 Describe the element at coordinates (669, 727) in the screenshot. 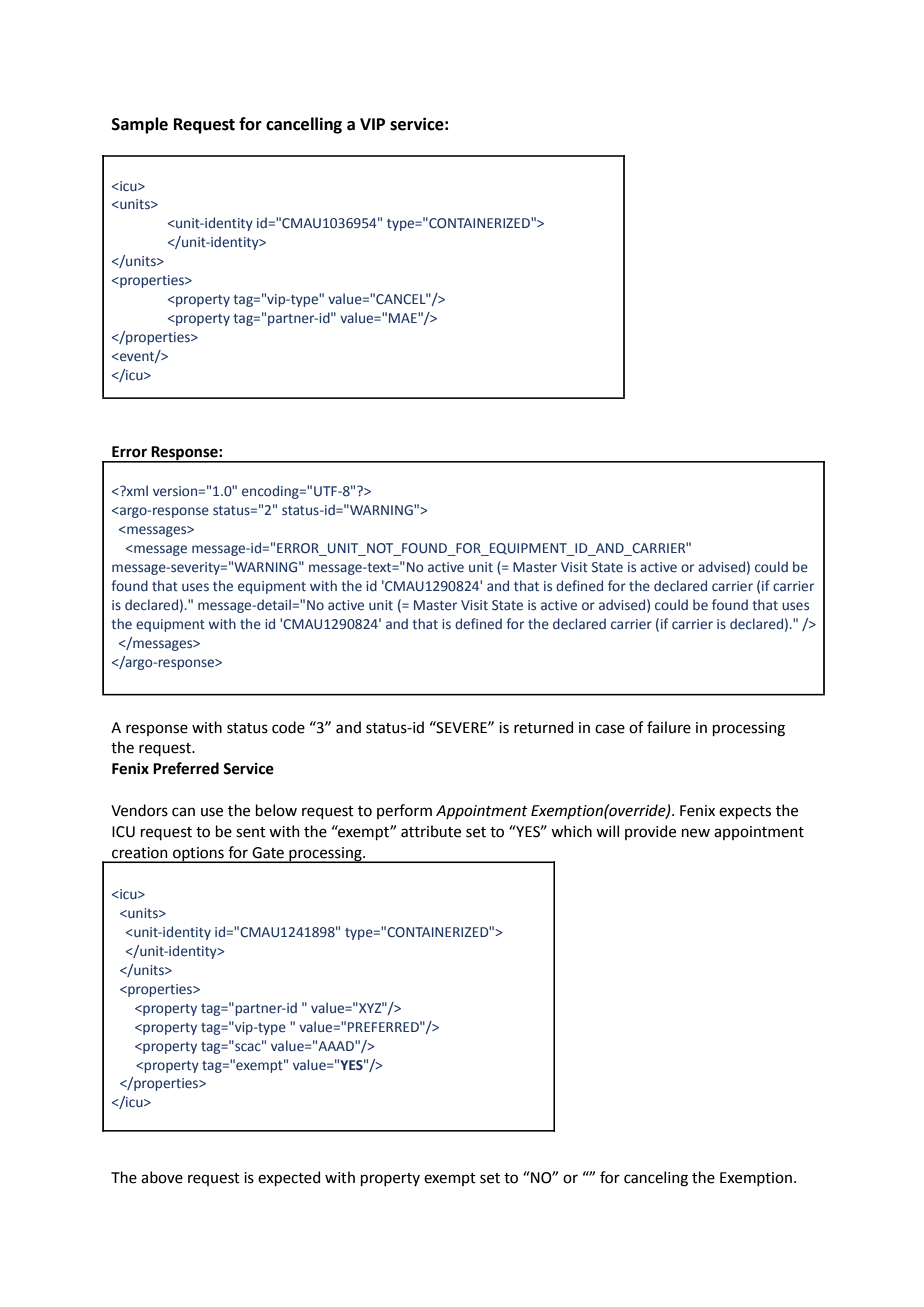

I see `failure` at that location.
